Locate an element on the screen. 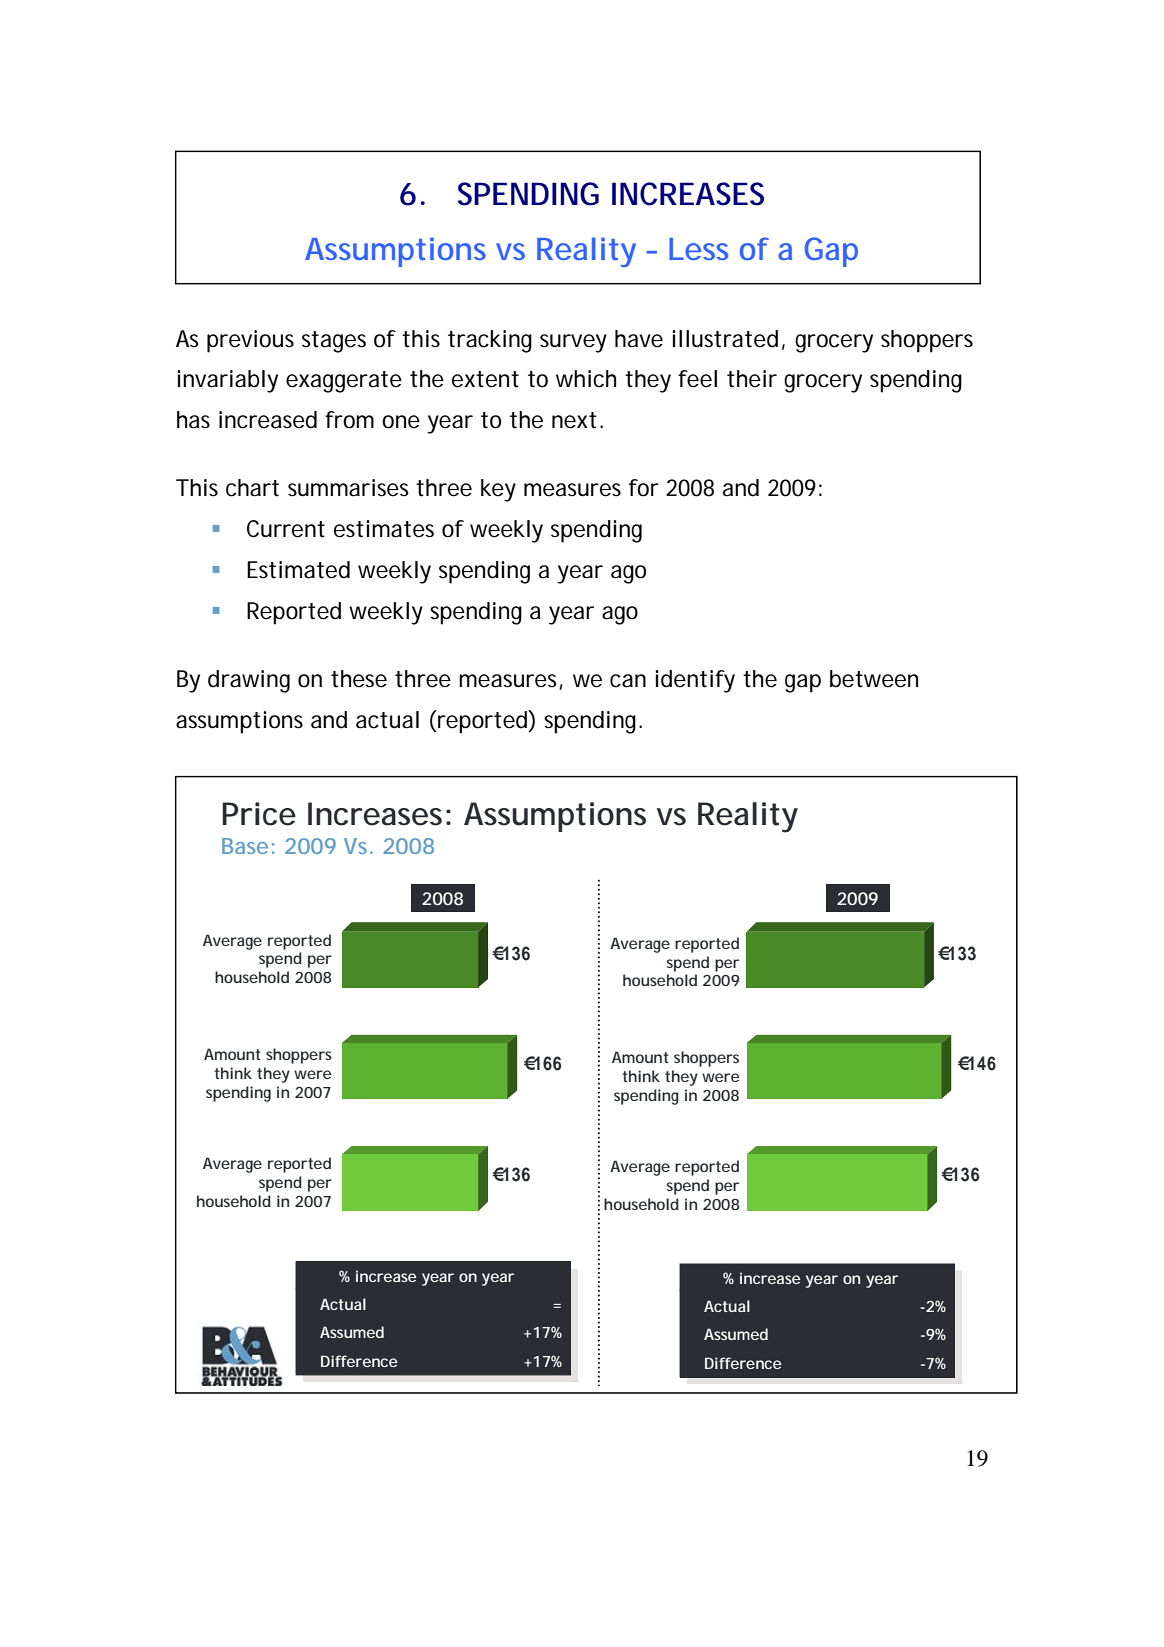 Image resolution: width=1164 pixels, height=1647 pixels. invariably is located at coordinates (228, 381).
